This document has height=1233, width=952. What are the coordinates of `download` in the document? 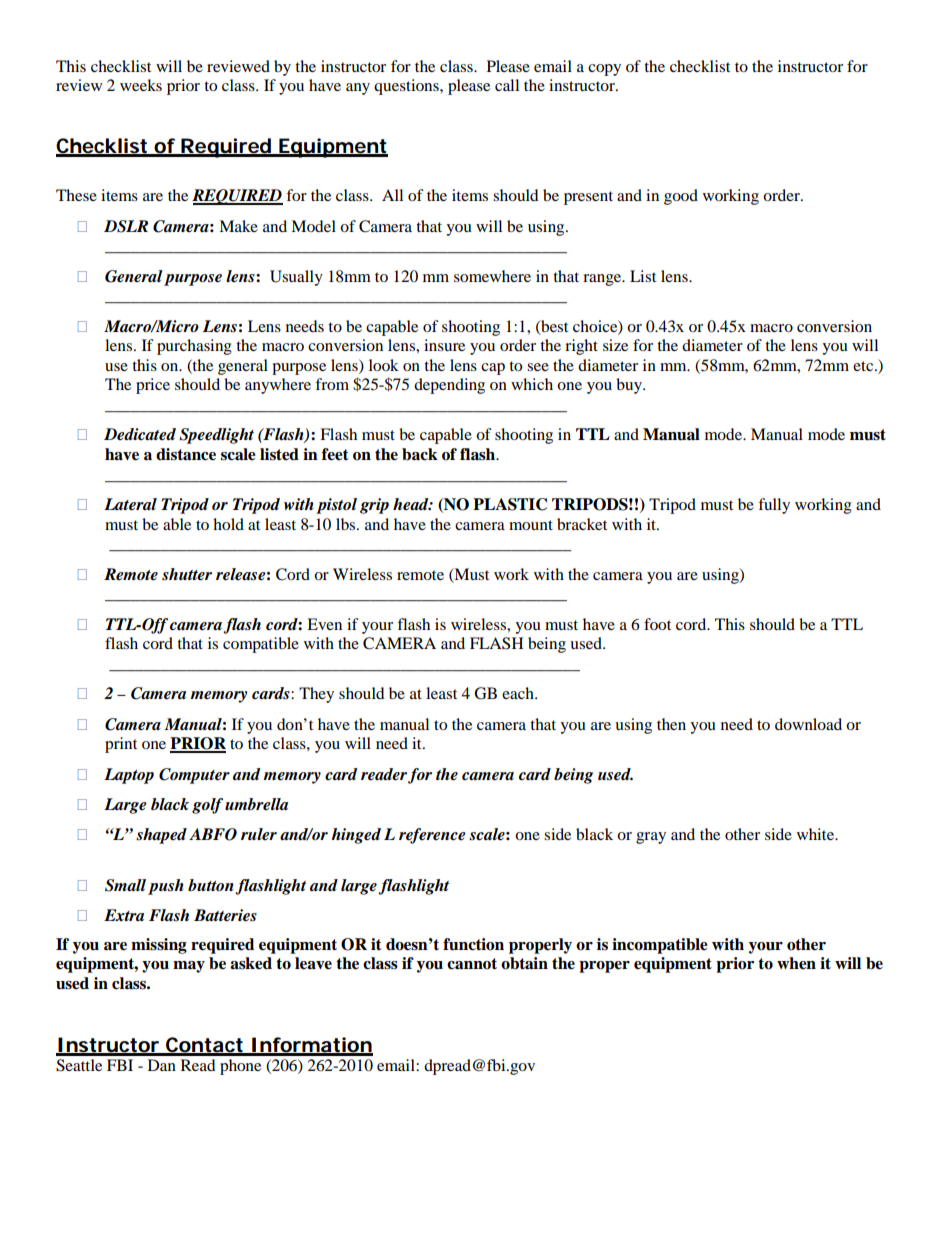 It's located at (808, 724).
